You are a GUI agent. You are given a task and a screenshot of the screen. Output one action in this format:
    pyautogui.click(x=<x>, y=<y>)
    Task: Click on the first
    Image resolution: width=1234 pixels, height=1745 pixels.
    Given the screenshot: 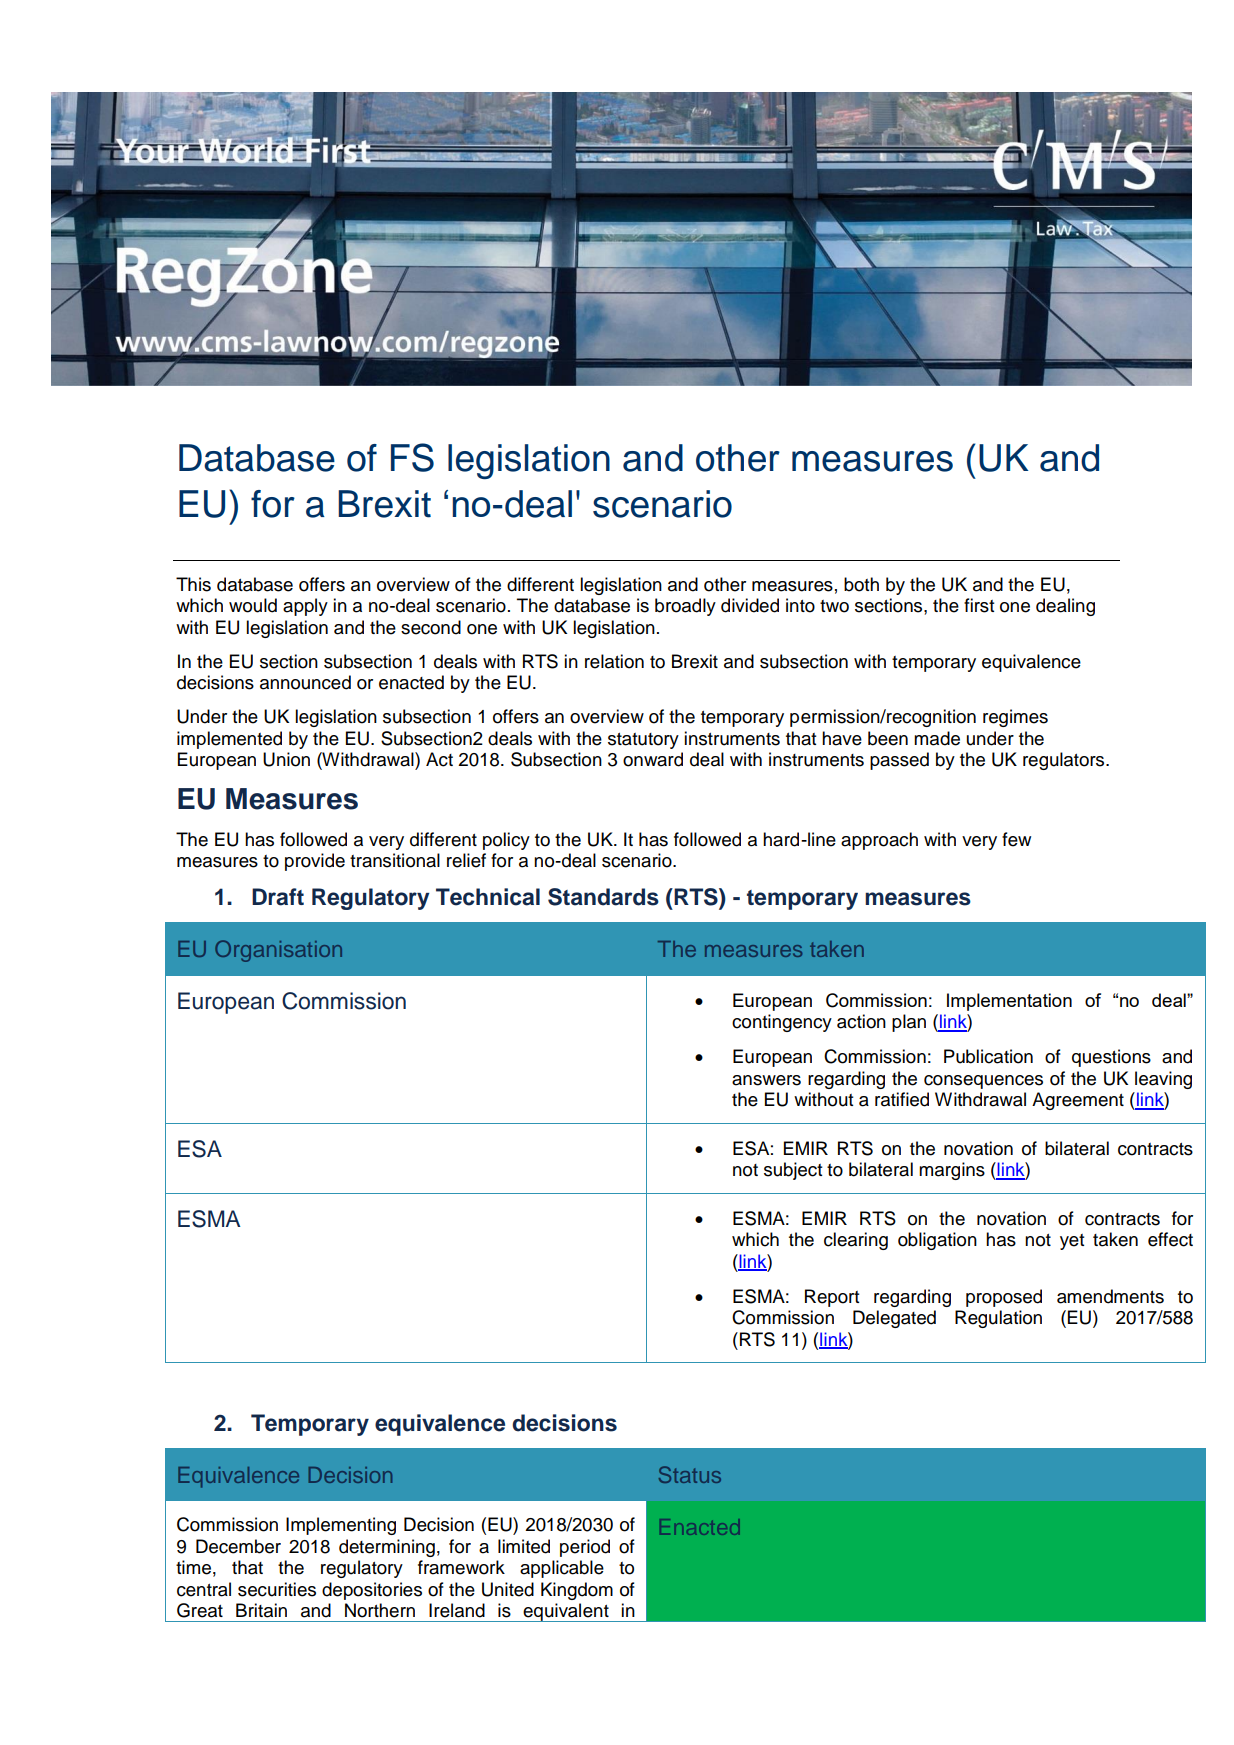 What is the action you would take?
    pyautogui.click(x=979, y=605)
